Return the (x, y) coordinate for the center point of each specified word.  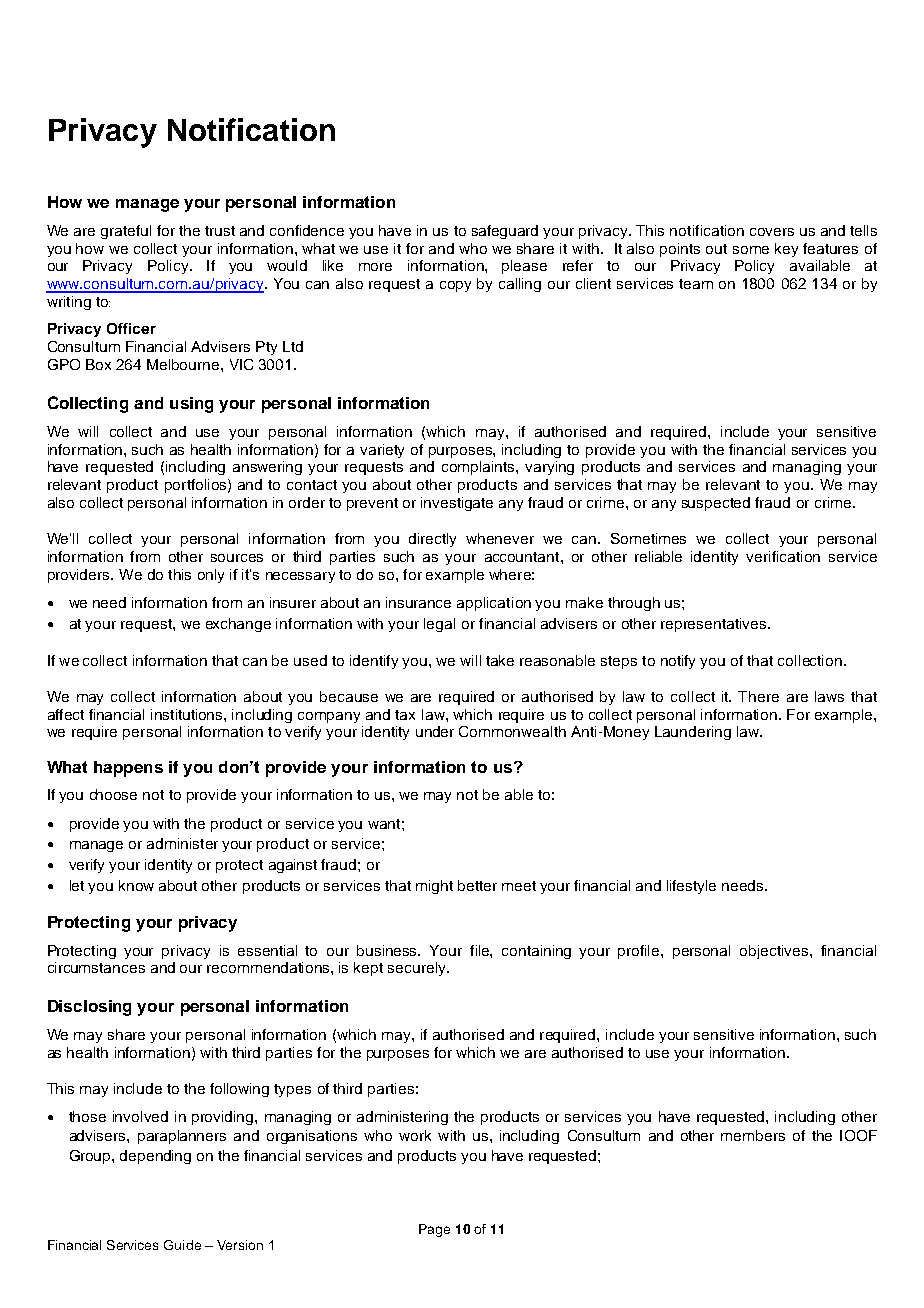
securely (418, 969)
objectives (774, 952)
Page (434, 1230)
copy (455, 286)
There (758, 696)
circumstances (96, 967)
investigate (457, 504)
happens (128, 769)
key (786, 250)
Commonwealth (512, 731)
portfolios (197, 486)
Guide (182, 1245)
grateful (126, 232)
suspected (716, 504)
